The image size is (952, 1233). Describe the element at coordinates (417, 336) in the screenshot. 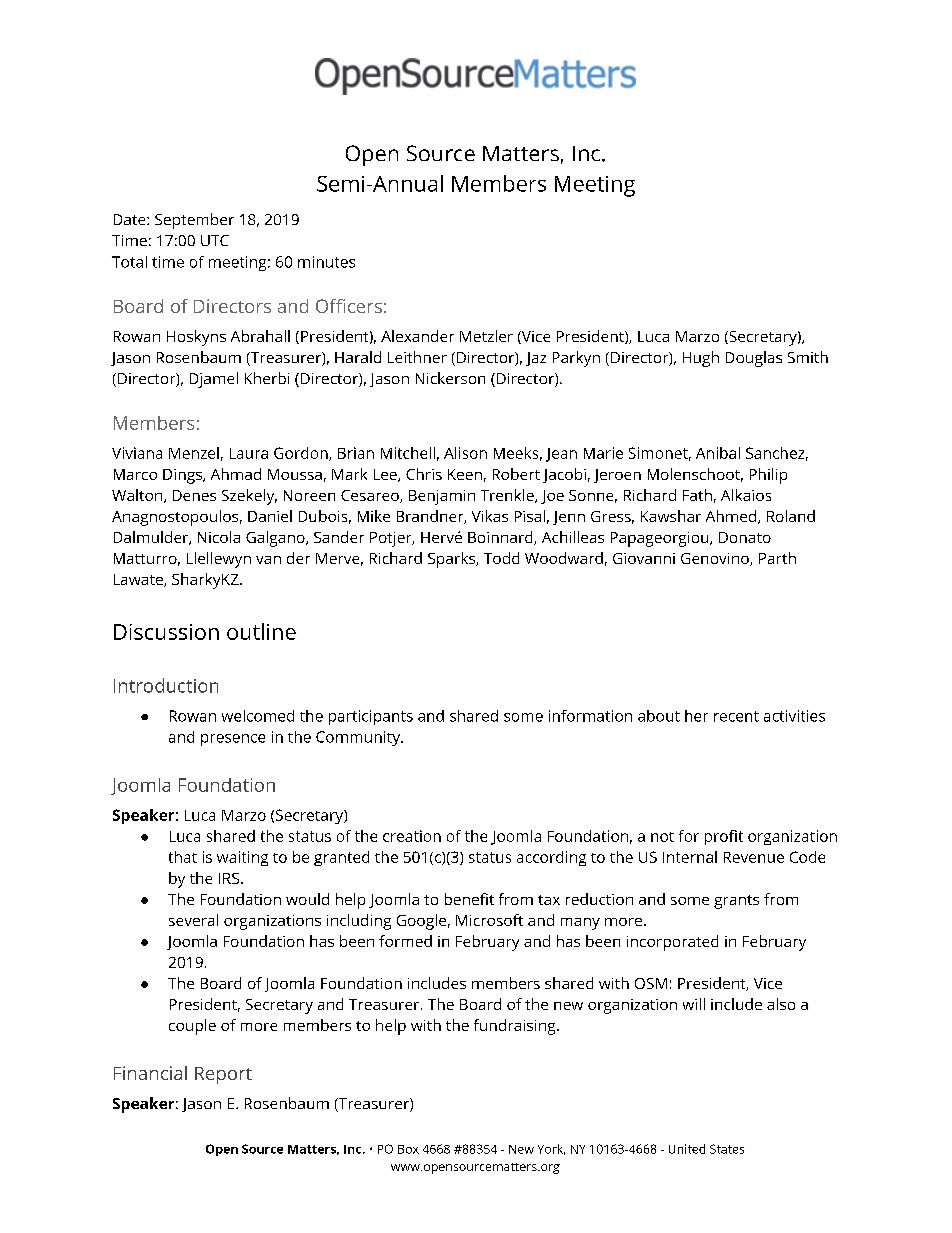

I see `Alexander` at that location.
